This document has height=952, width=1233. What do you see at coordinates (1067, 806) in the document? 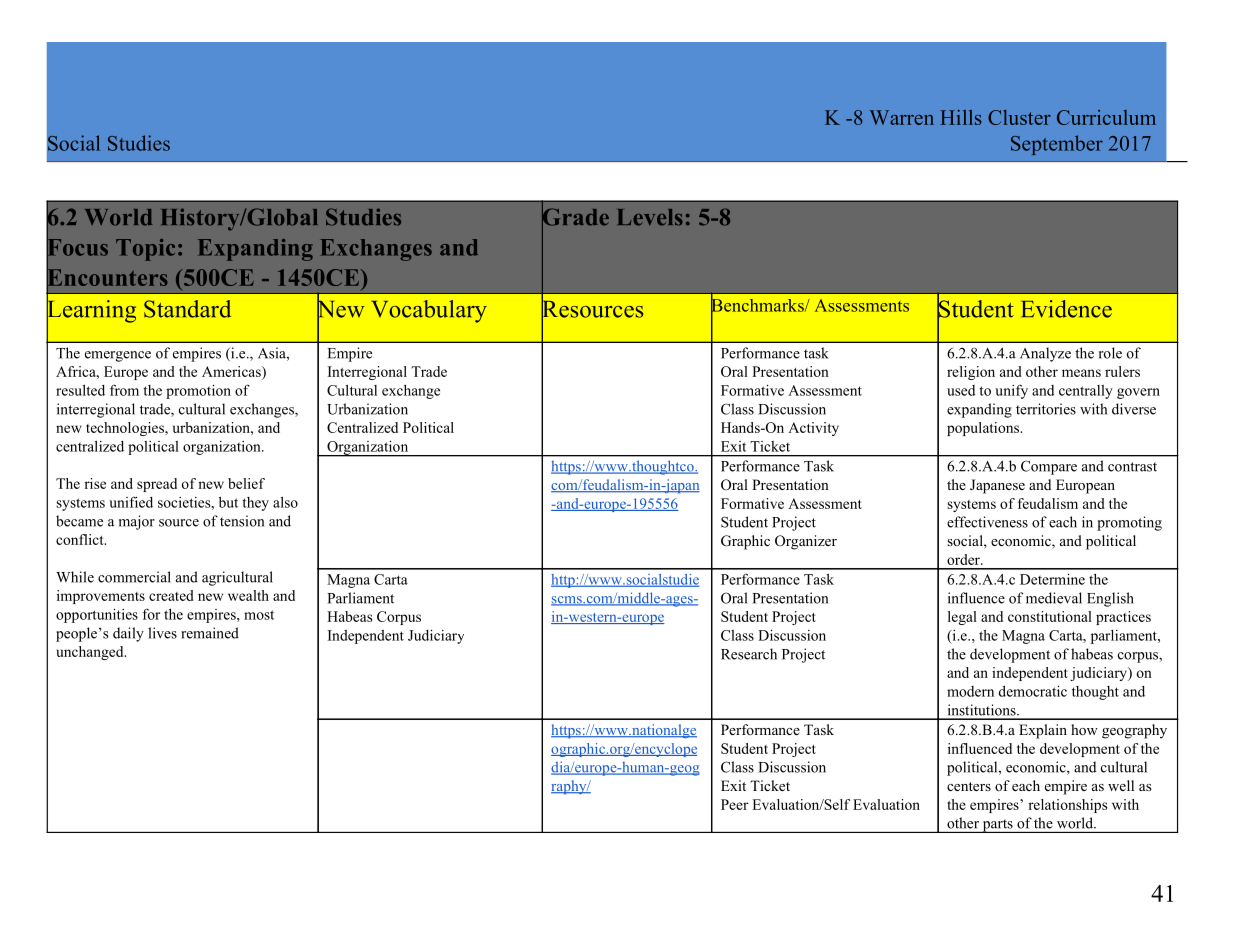
I see `relationships` at bounding box center [1067, 806].
